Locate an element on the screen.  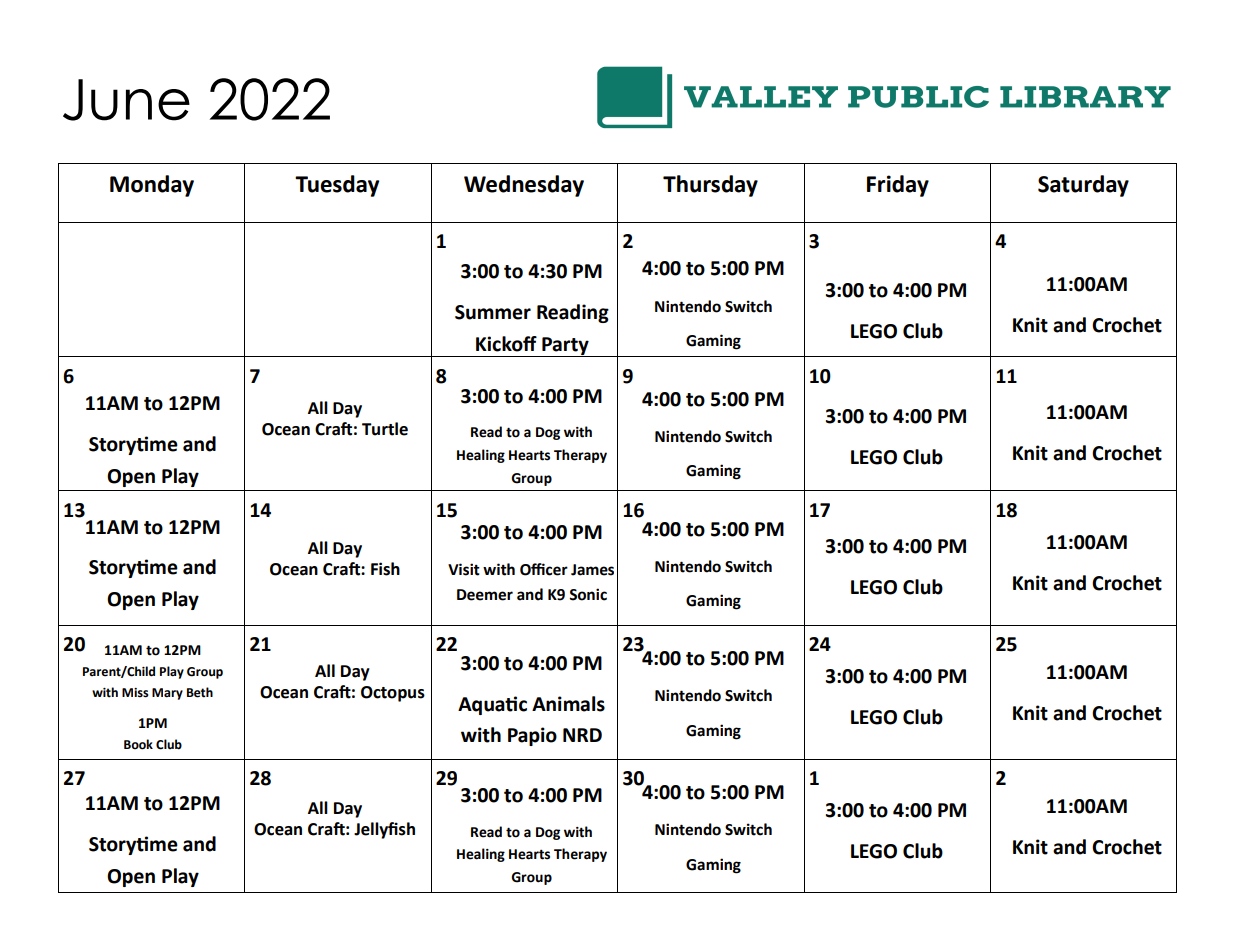
Visit is located at coordinates (464, 569).
